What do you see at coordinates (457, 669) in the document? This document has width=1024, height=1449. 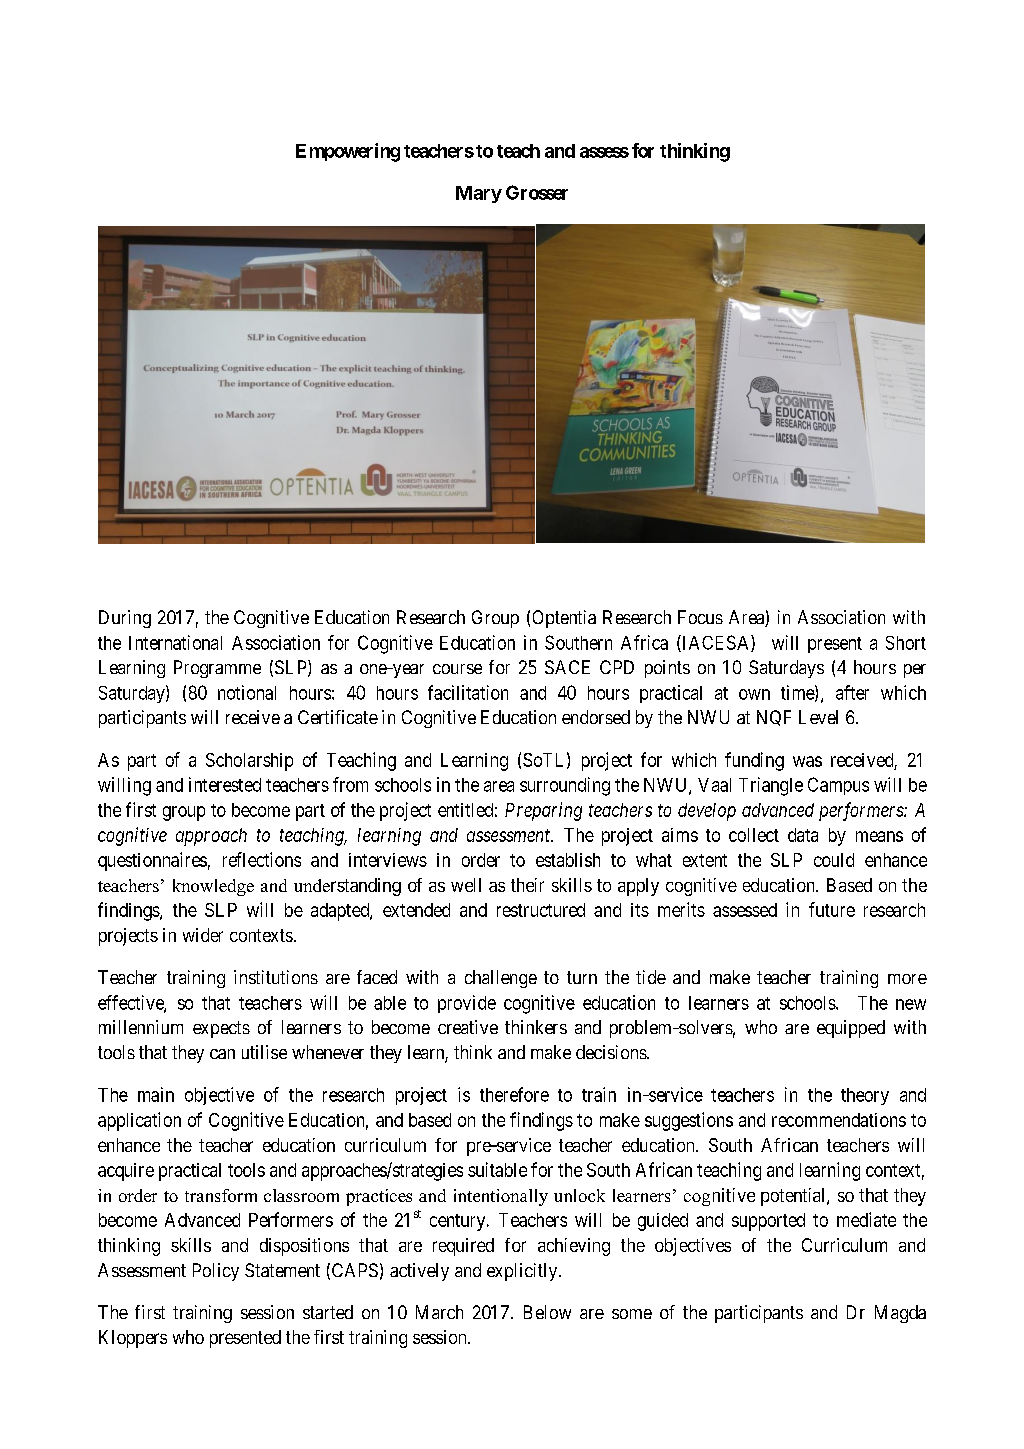 I see `course` at bounding box center [457, 669].
